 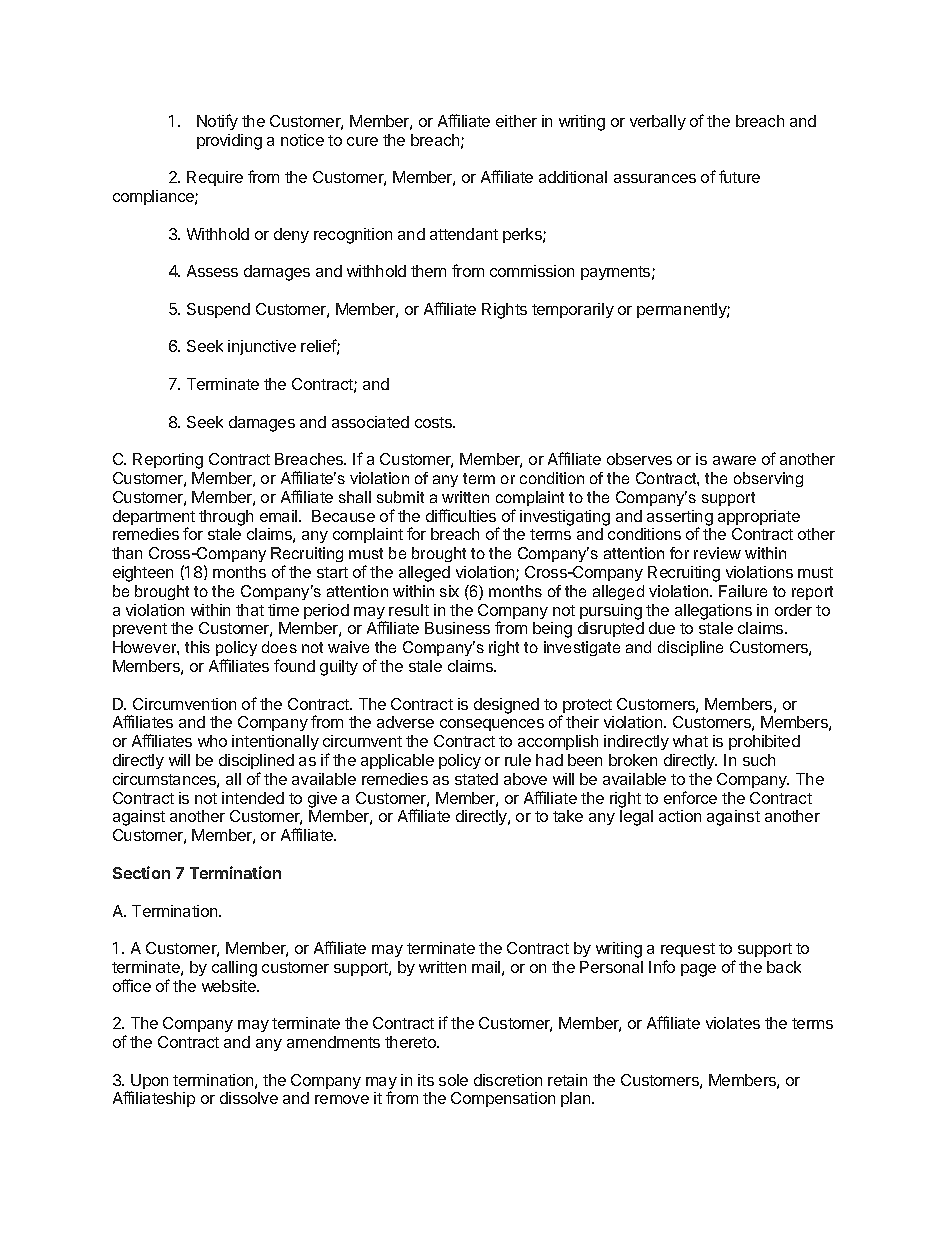 What do you see at coordinates (713, 612) in the page?
I see `allegations` at bounding box center [713, 612].
